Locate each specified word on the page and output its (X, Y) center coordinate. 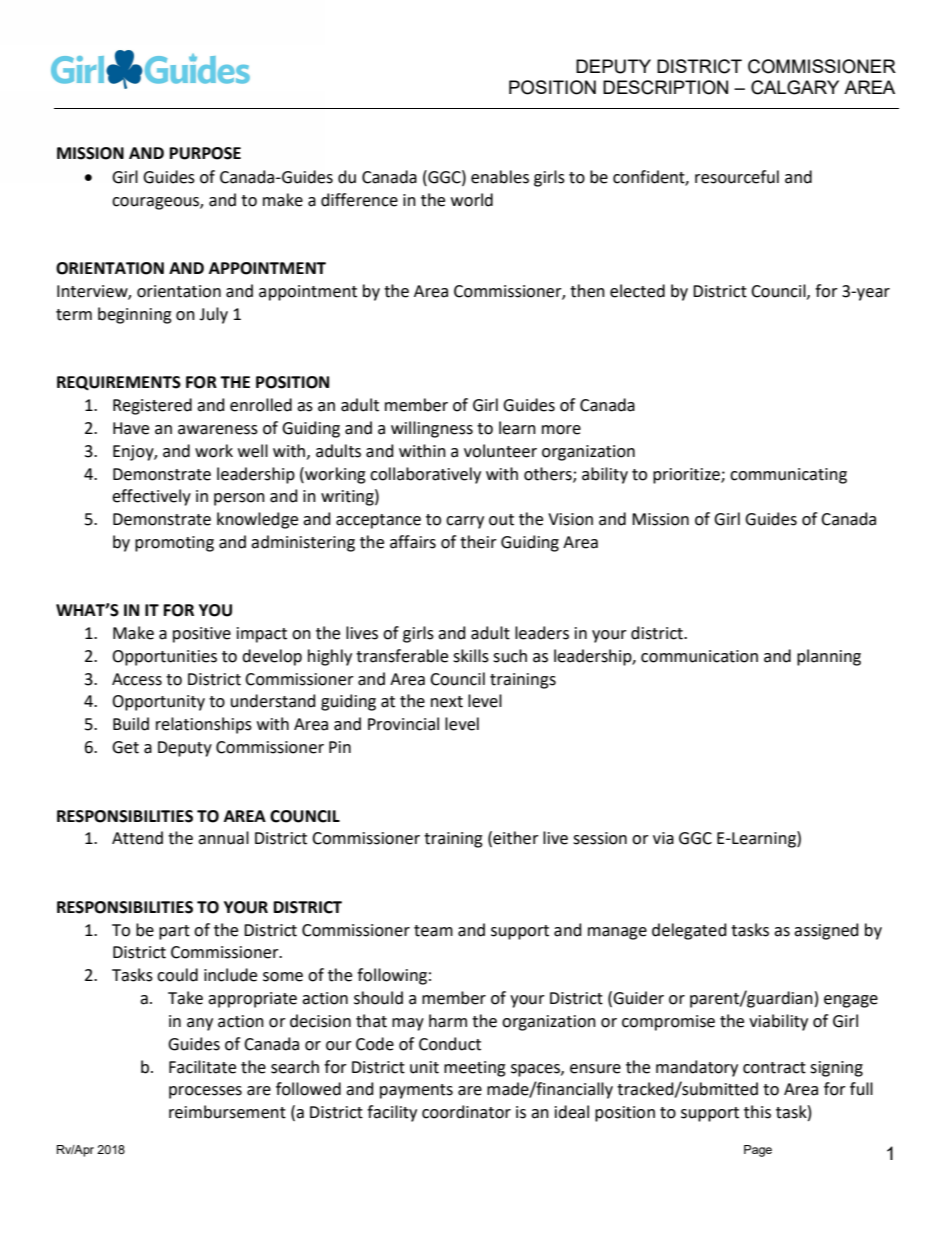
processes (205, 1092)
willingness (432, 429)
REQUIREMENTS (119, 383)
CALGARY (795, 87)
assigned (826, 931)
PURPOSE (205, 153)
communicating (788, 476)
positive (202, 635)
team (433, 931)
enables (500, 177)
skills (471, 656)
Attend (137, 838)
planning (829, 657)
